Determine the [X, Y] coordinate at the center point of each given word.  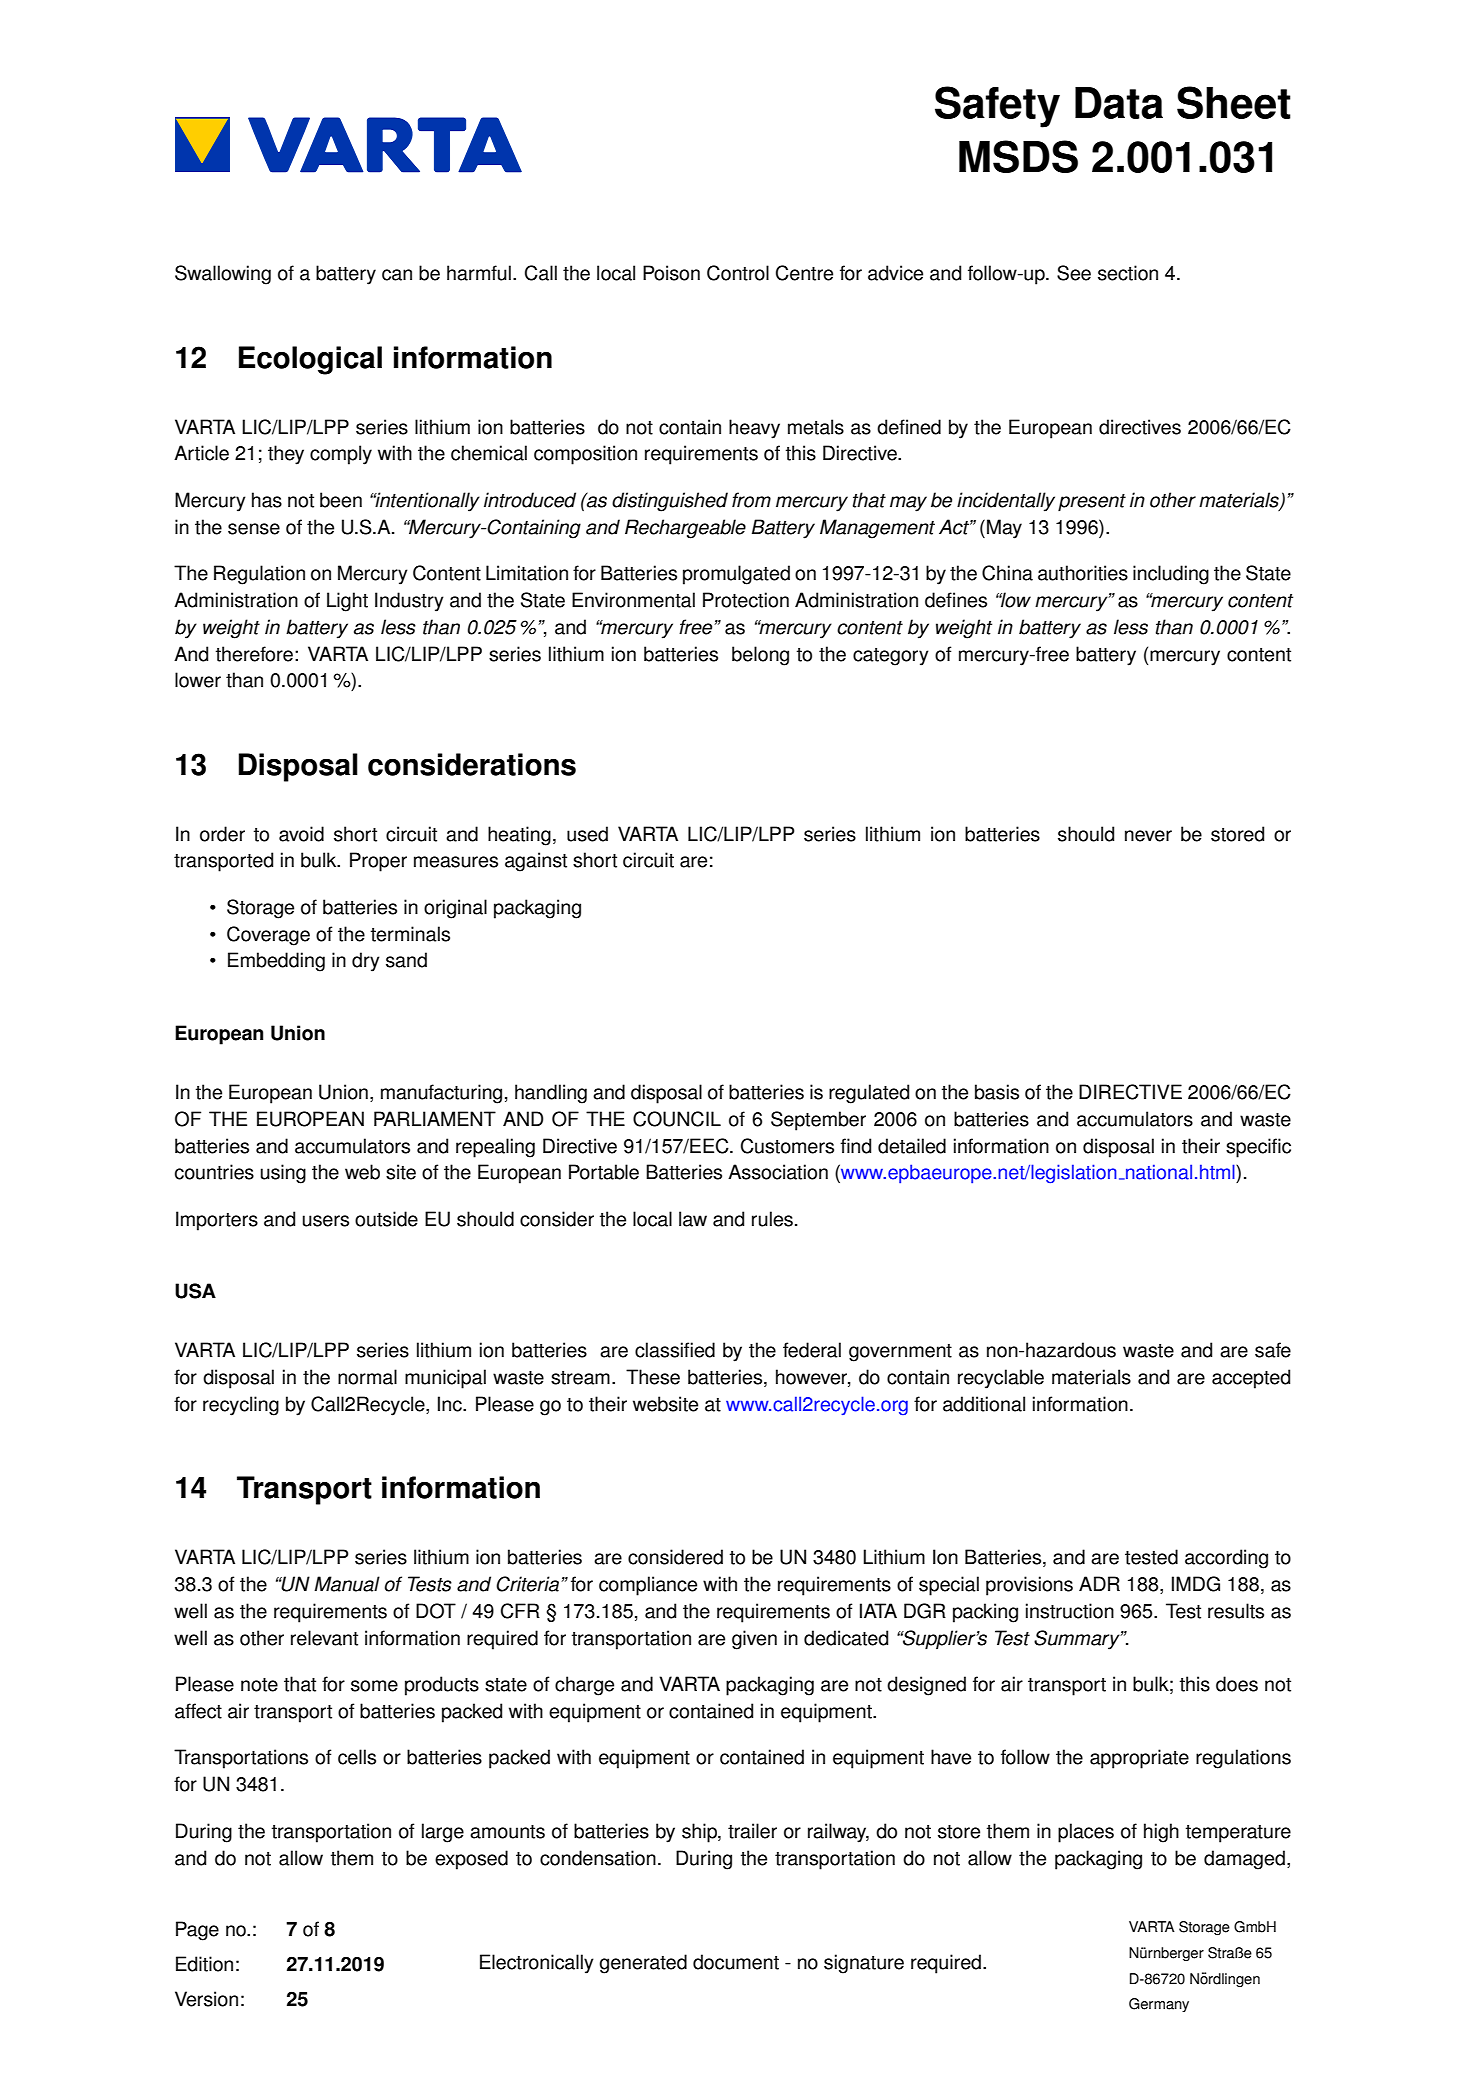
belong [760, 656]
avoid [301, 834]
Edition [204, 1964]
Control [738, 273]
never [1148, 836]
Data [1119, 103]
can [397, 275]
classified [675, 1350]
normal [367, 1377]
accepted [1251, 1379]
